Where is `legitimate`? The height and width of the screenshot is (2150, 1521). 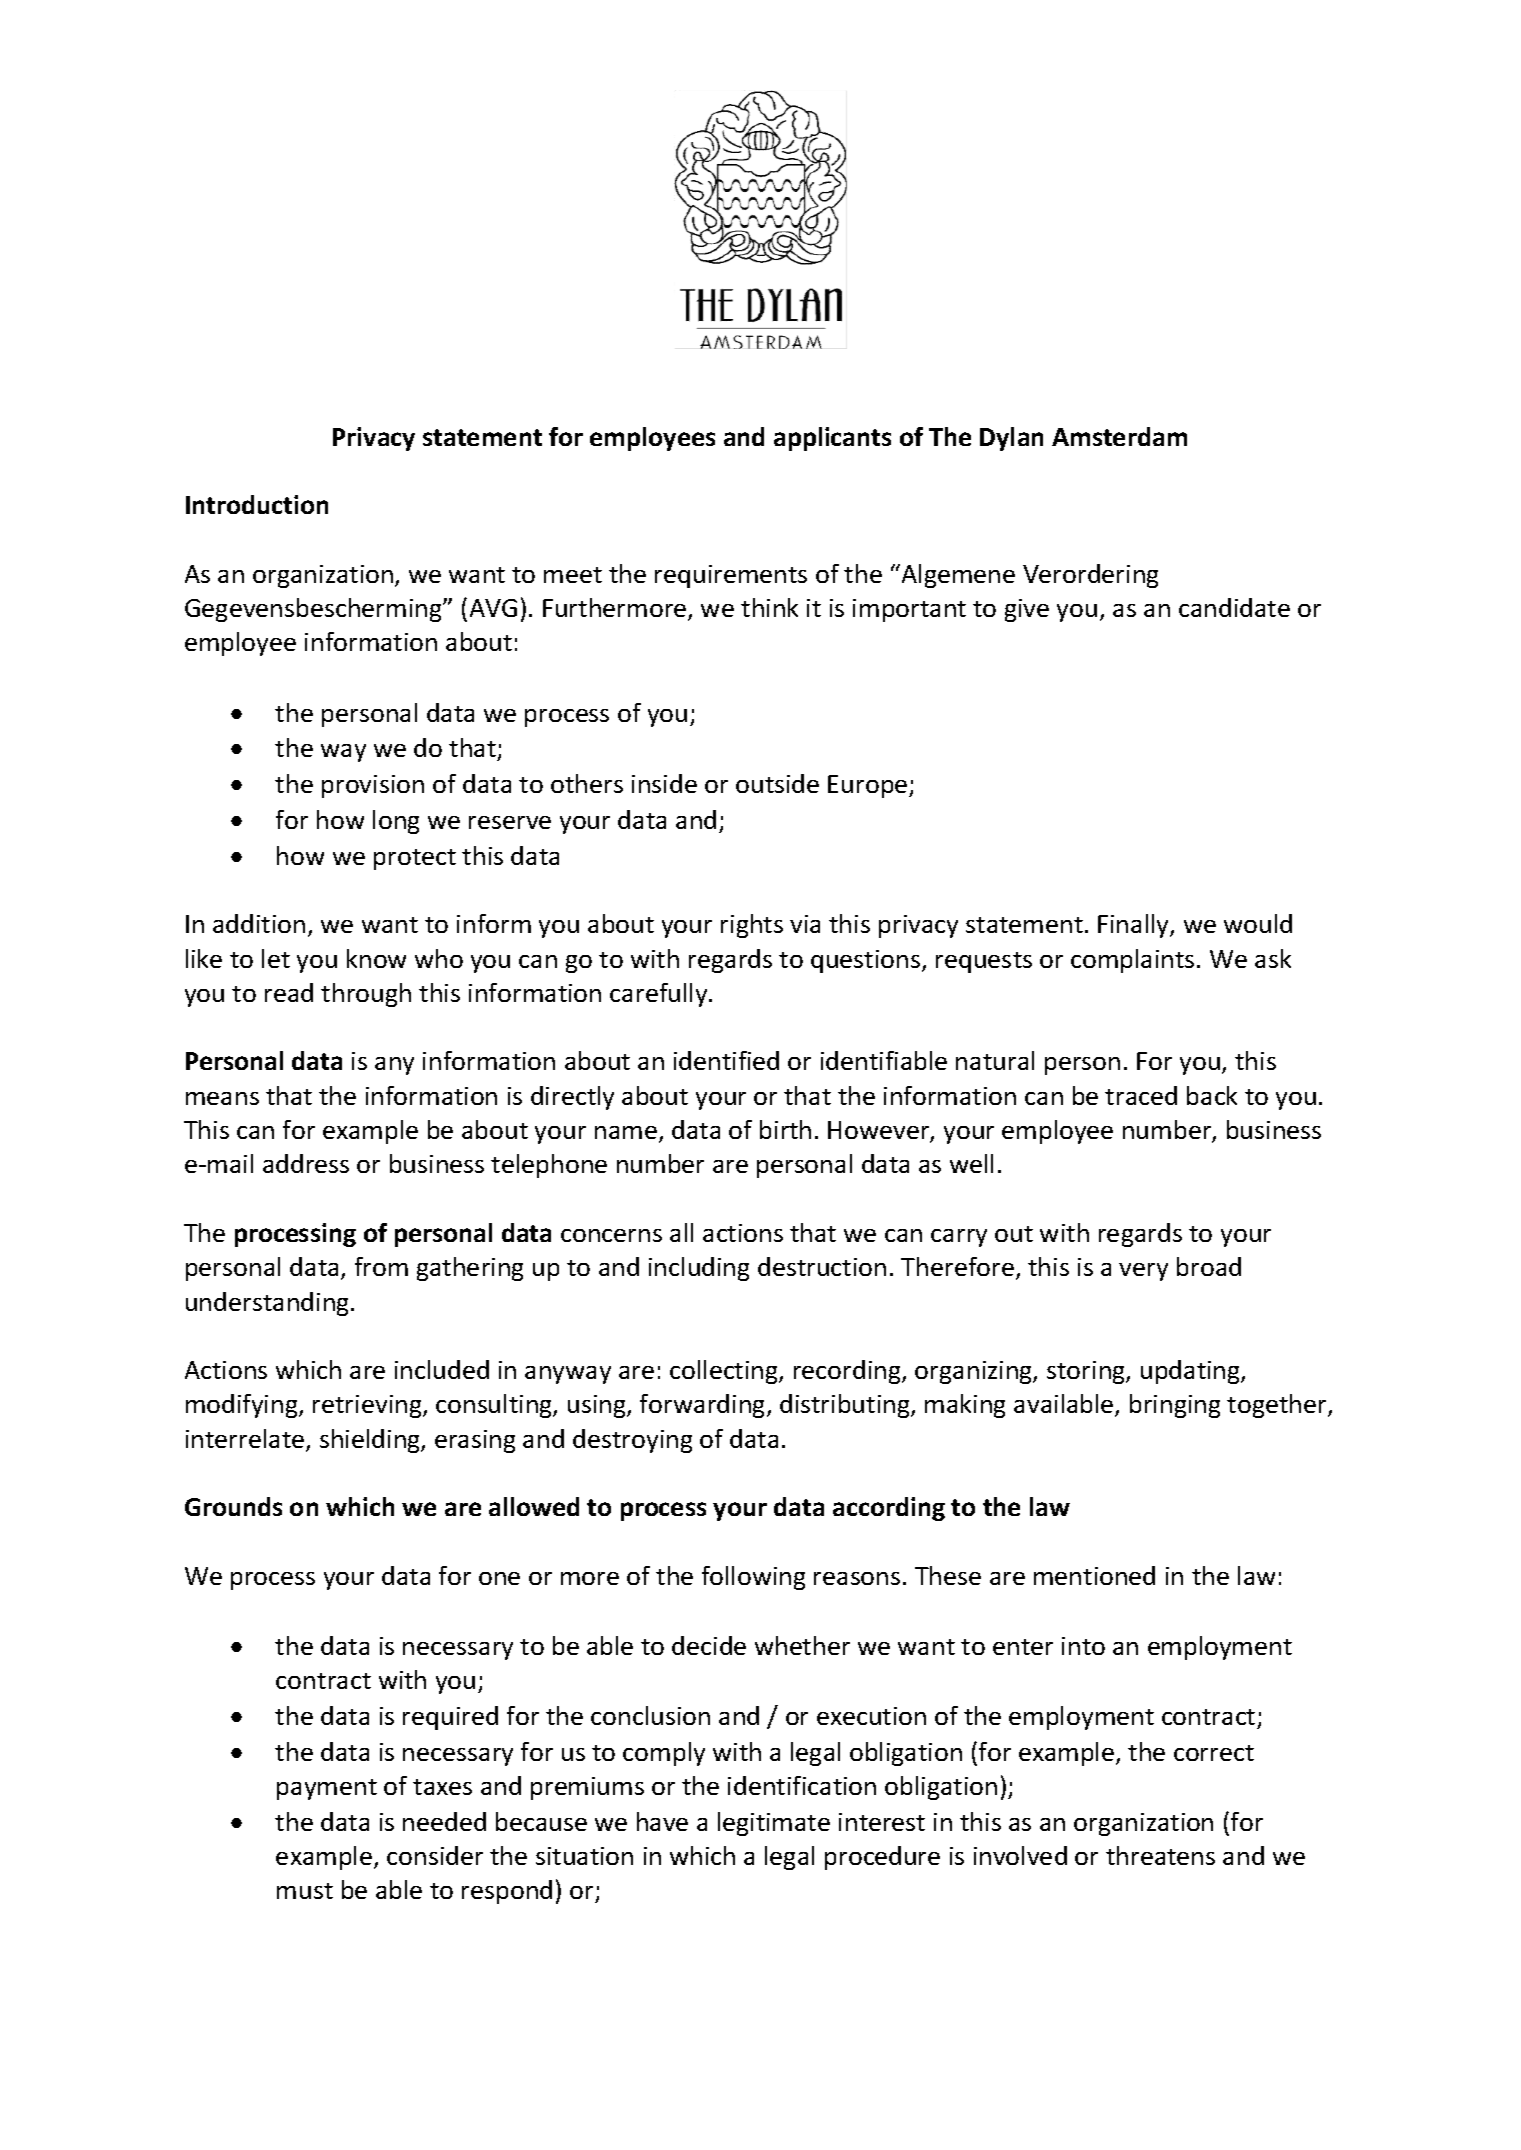 legitimate is located at coordinates (774, 1824).
